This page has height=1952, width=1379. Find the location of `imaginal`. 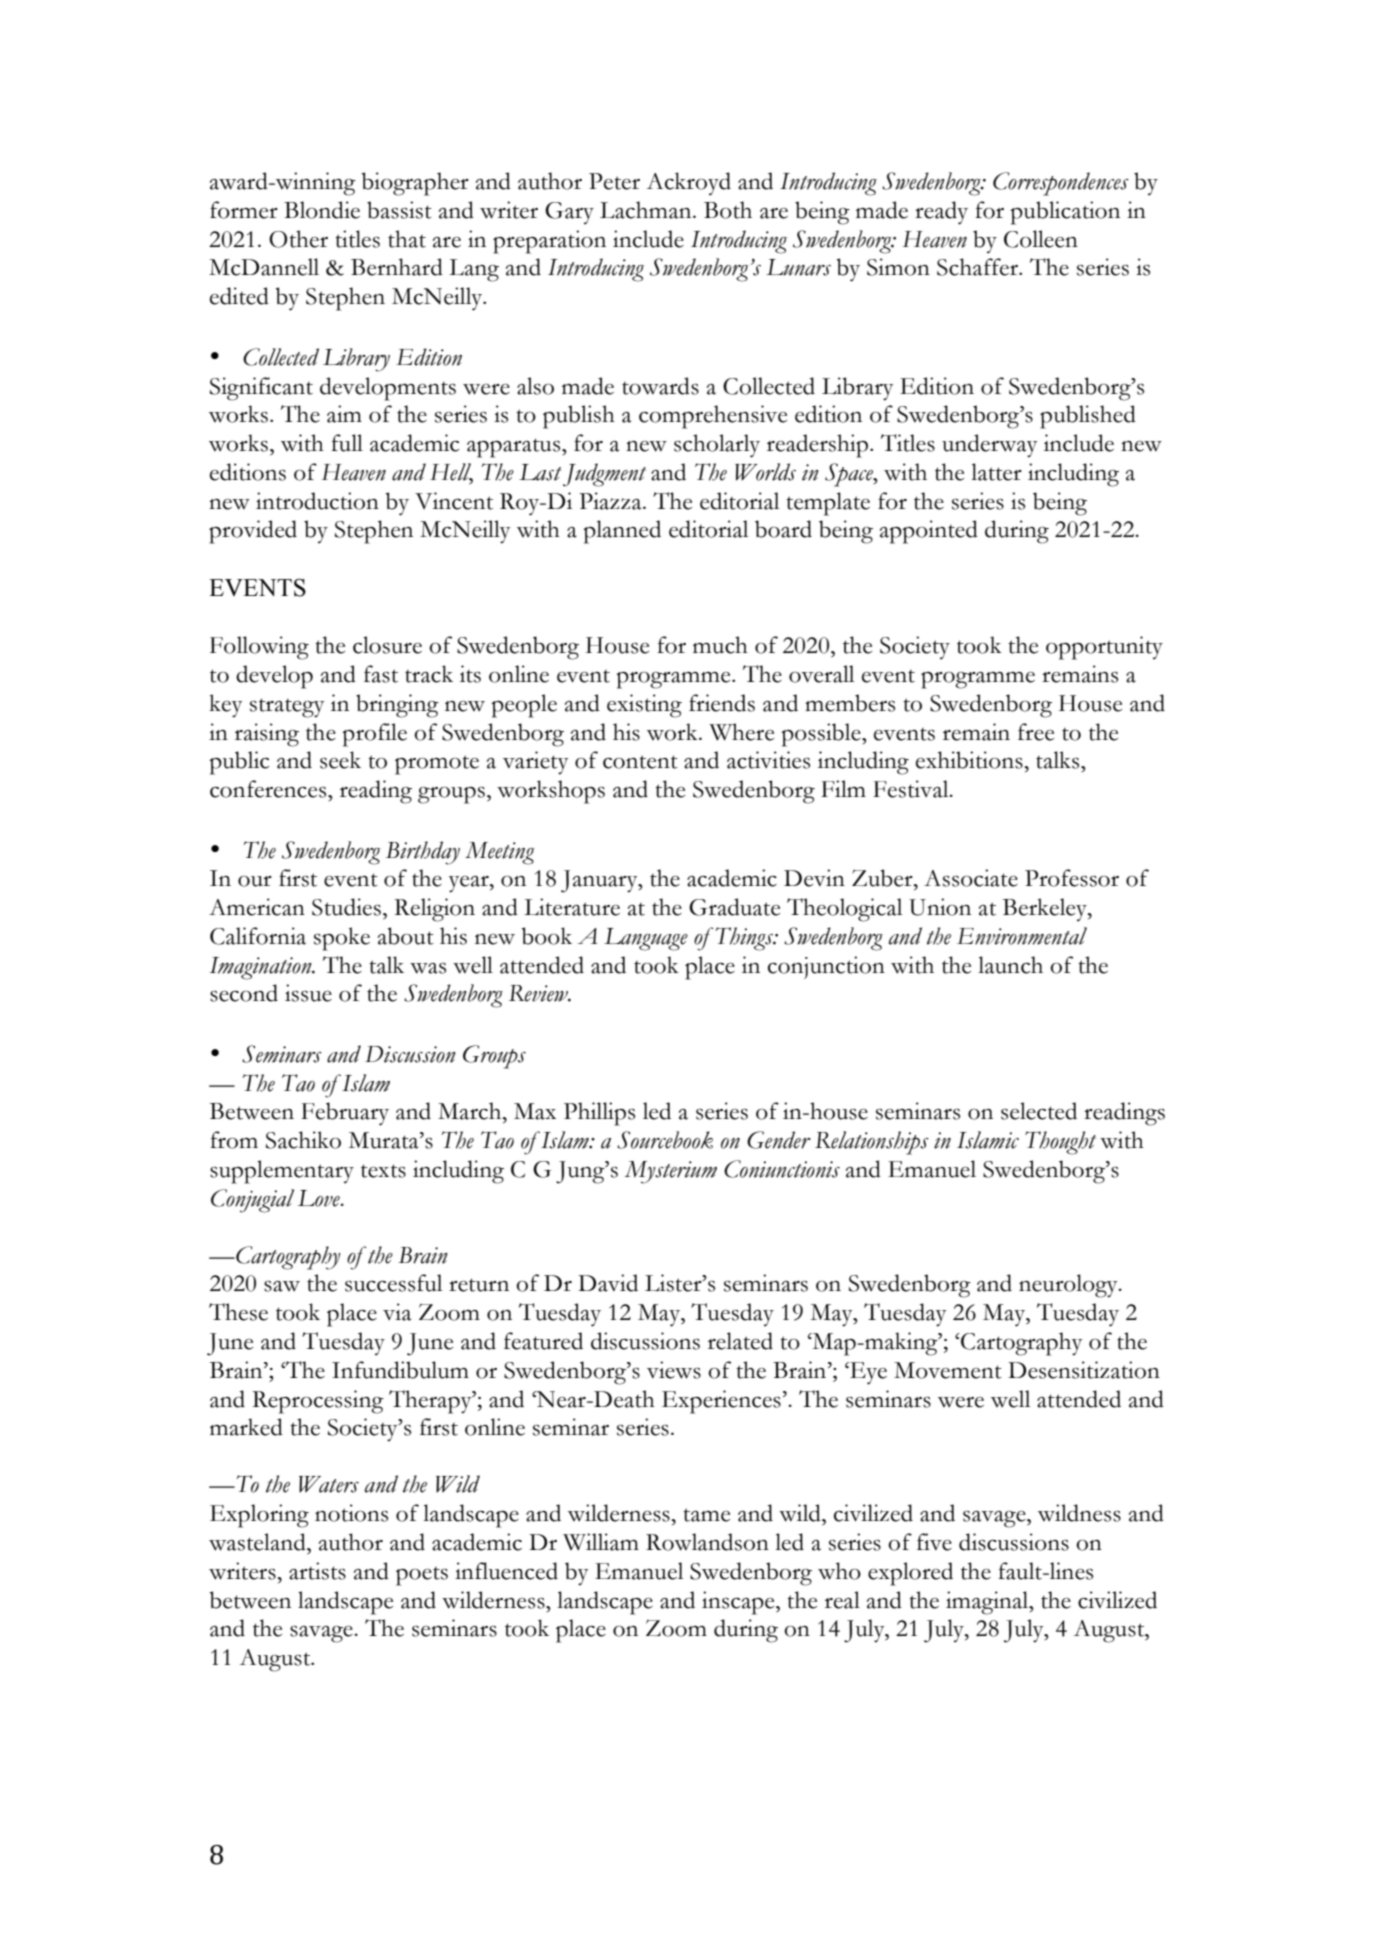

imaginal is located at coordinates (988, 1603).
